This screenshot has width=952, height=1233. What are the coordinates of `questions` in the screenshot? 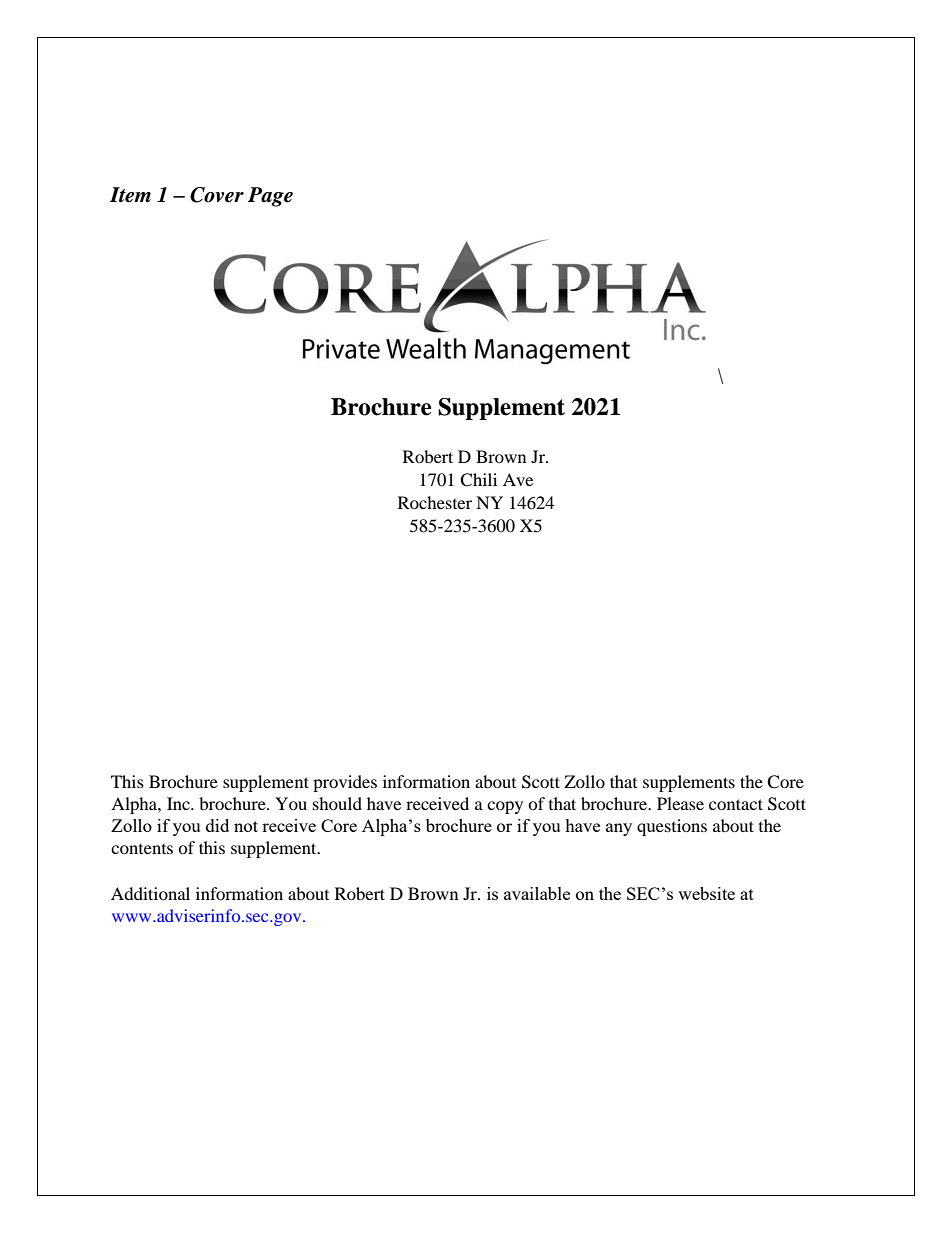 It's located at (672, 827).
